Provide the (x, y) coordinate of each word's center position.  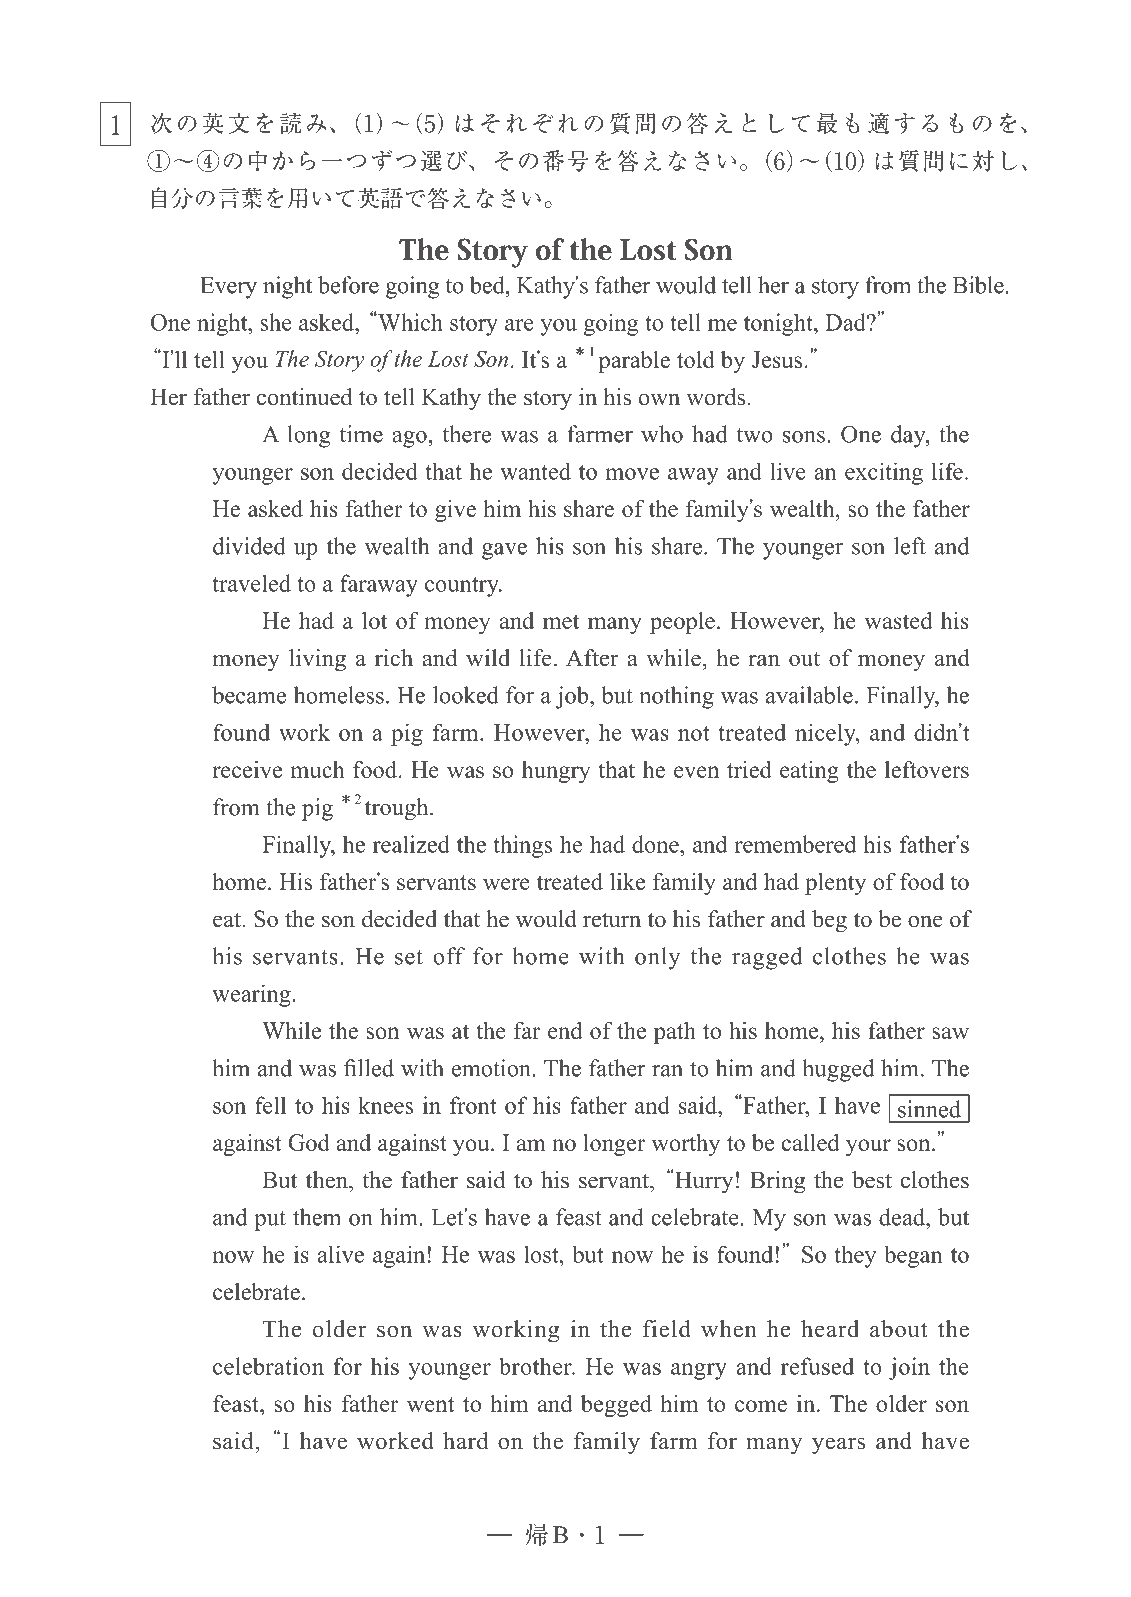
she (276, 322)
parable (634, 362)
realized (411, 844)
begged (616, 1406)
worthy (686, 1145)
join (909, 1368)
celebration (268, 1366)
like (627, 881)
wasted (899, 620)
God (309, 1142)
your (868, 1147)
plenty (835, 884)
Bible (978, 285)
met (561, 621)
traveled (252, 583)
